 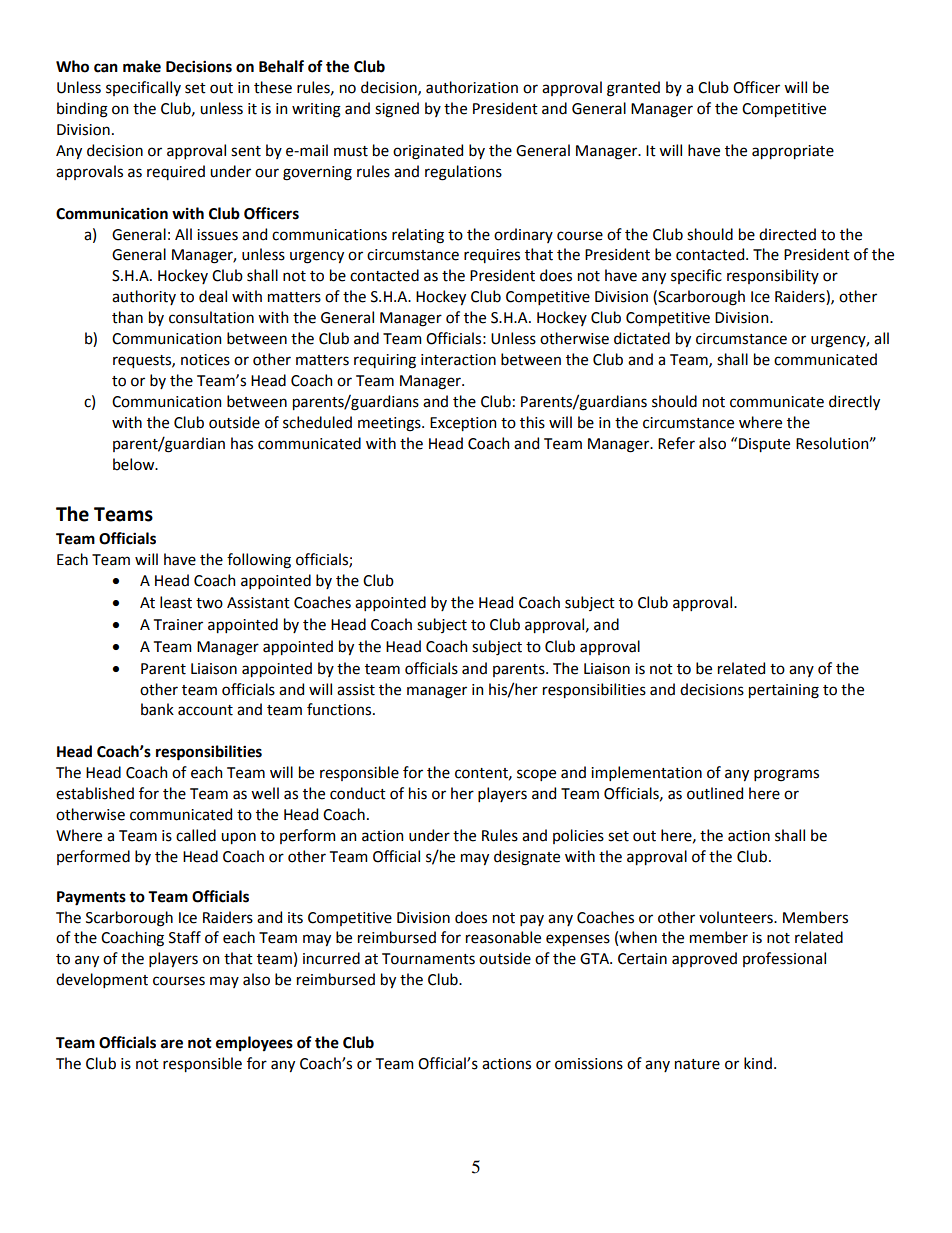 What do you see at coordinates (764, 445) in the screenshot?
I see `Dispute` at bounding box center [764, 445].
